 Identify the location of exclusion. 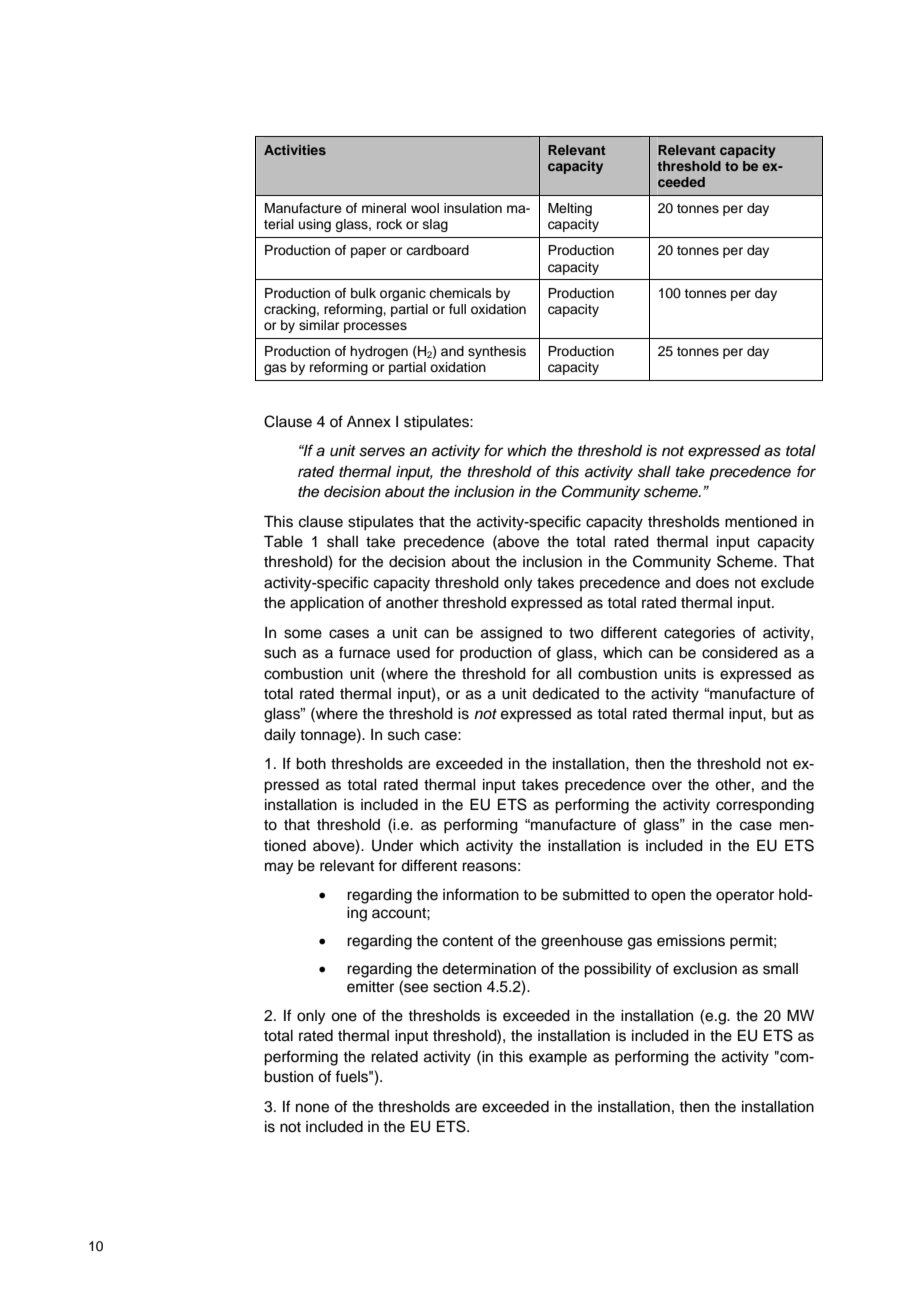
(705, 969).
